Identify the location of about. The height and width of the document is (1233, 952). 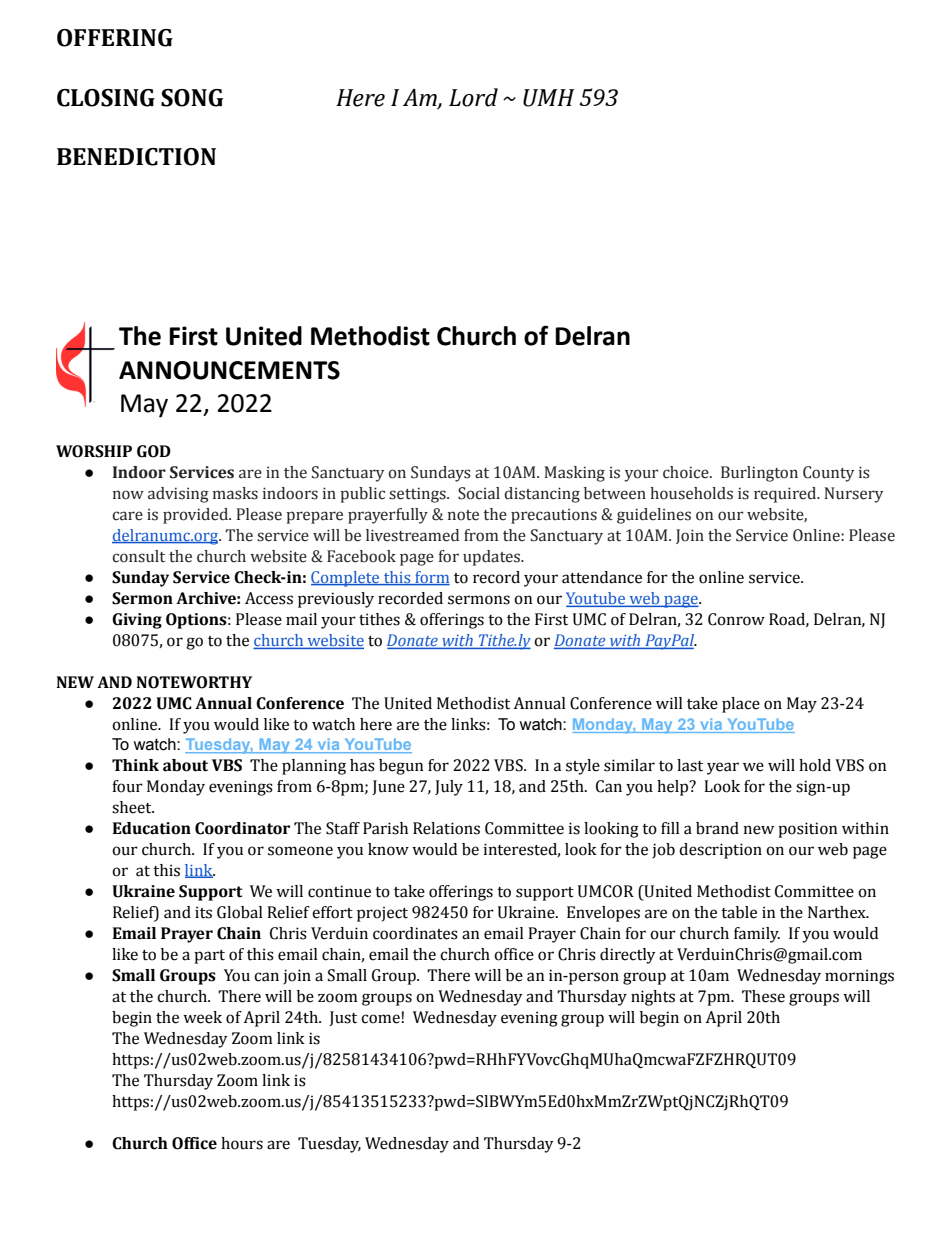
(185, 765).
